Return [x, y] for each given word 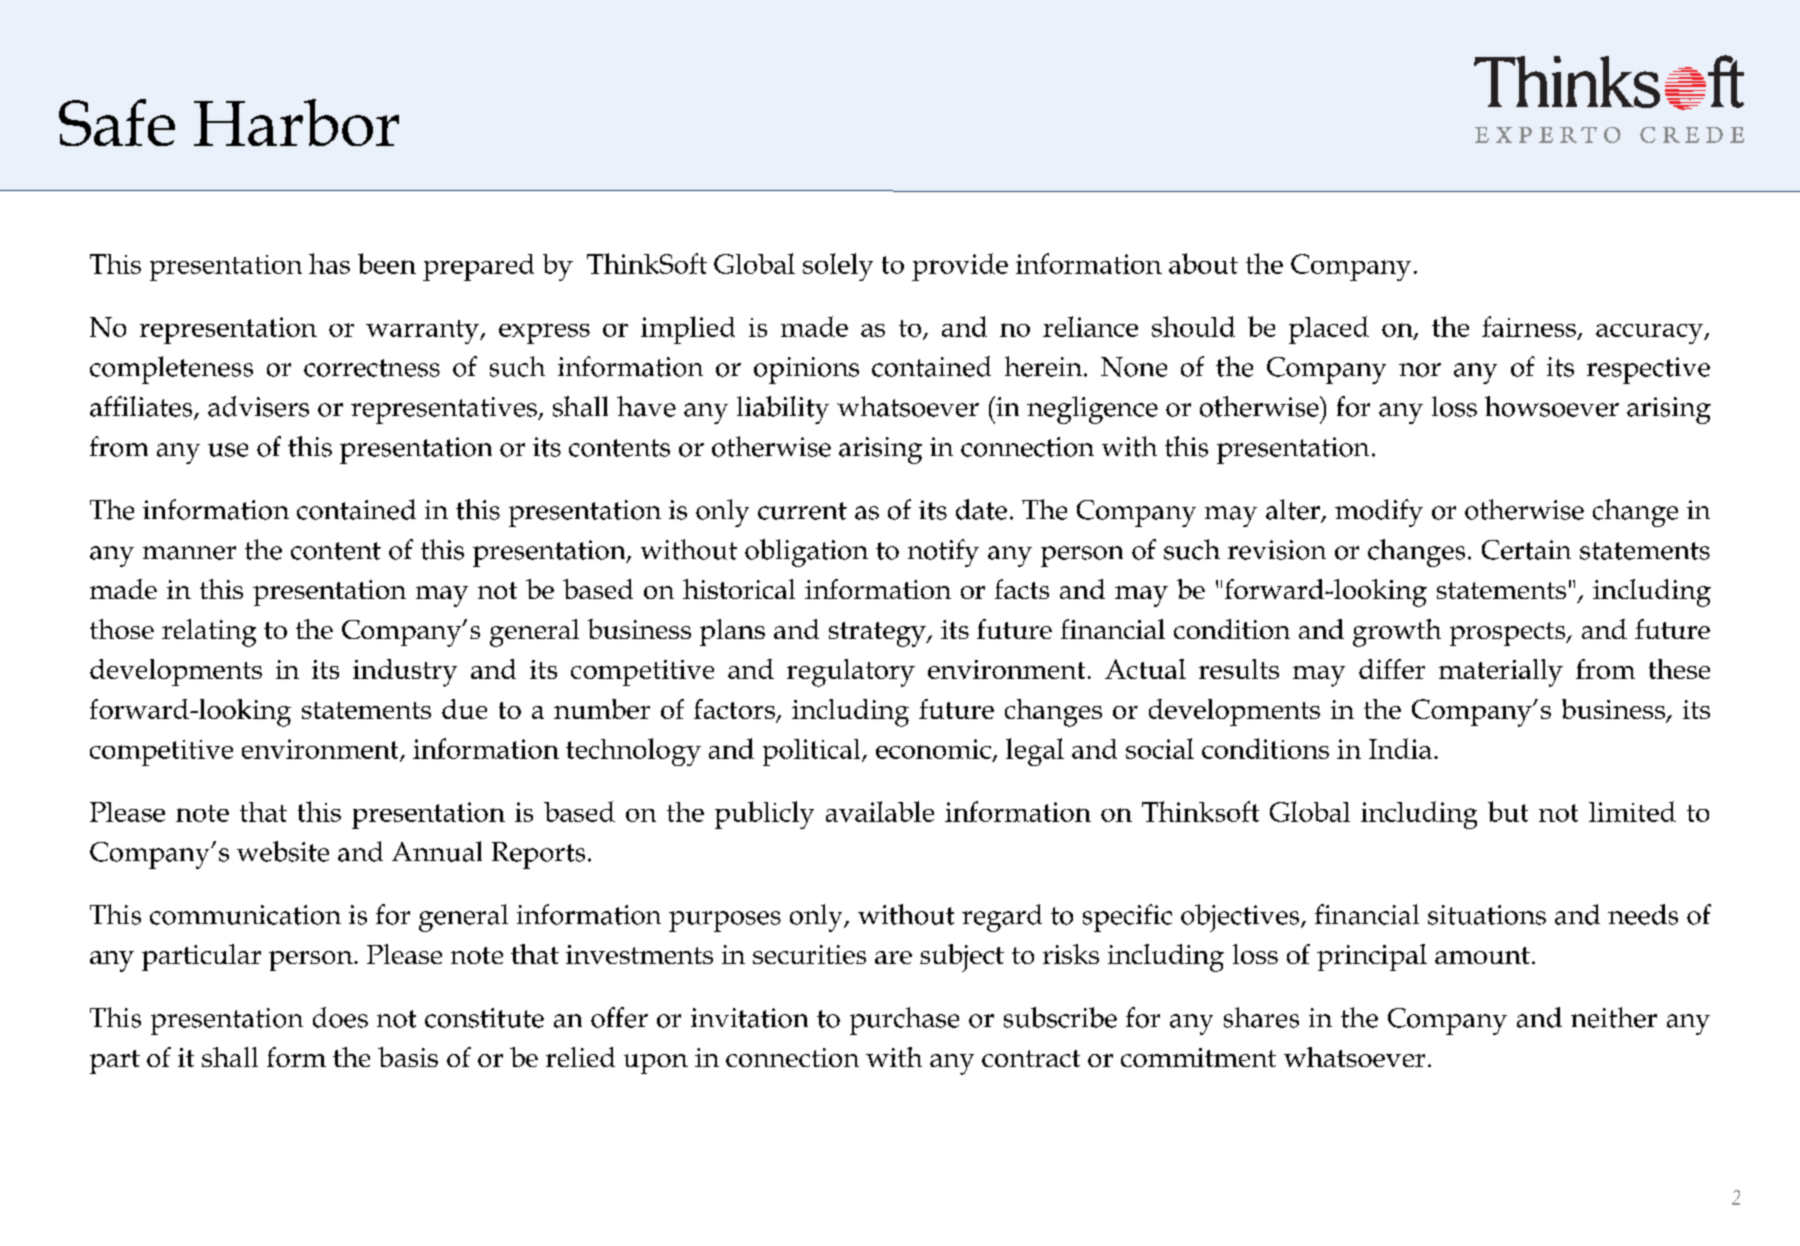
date [981, 509]
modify [1379, 513]
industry [405, 673]
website [283, 851]
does [340, 1017]
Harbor [296, 122]
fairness [1529, 326]
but [1508, 811]
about [1203, 263]
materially [1501, 673]
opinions [806, 370]
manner [189, 553]
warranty [423, 332]
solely [838, 267]
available [880, 811]
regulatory [851, 673]
